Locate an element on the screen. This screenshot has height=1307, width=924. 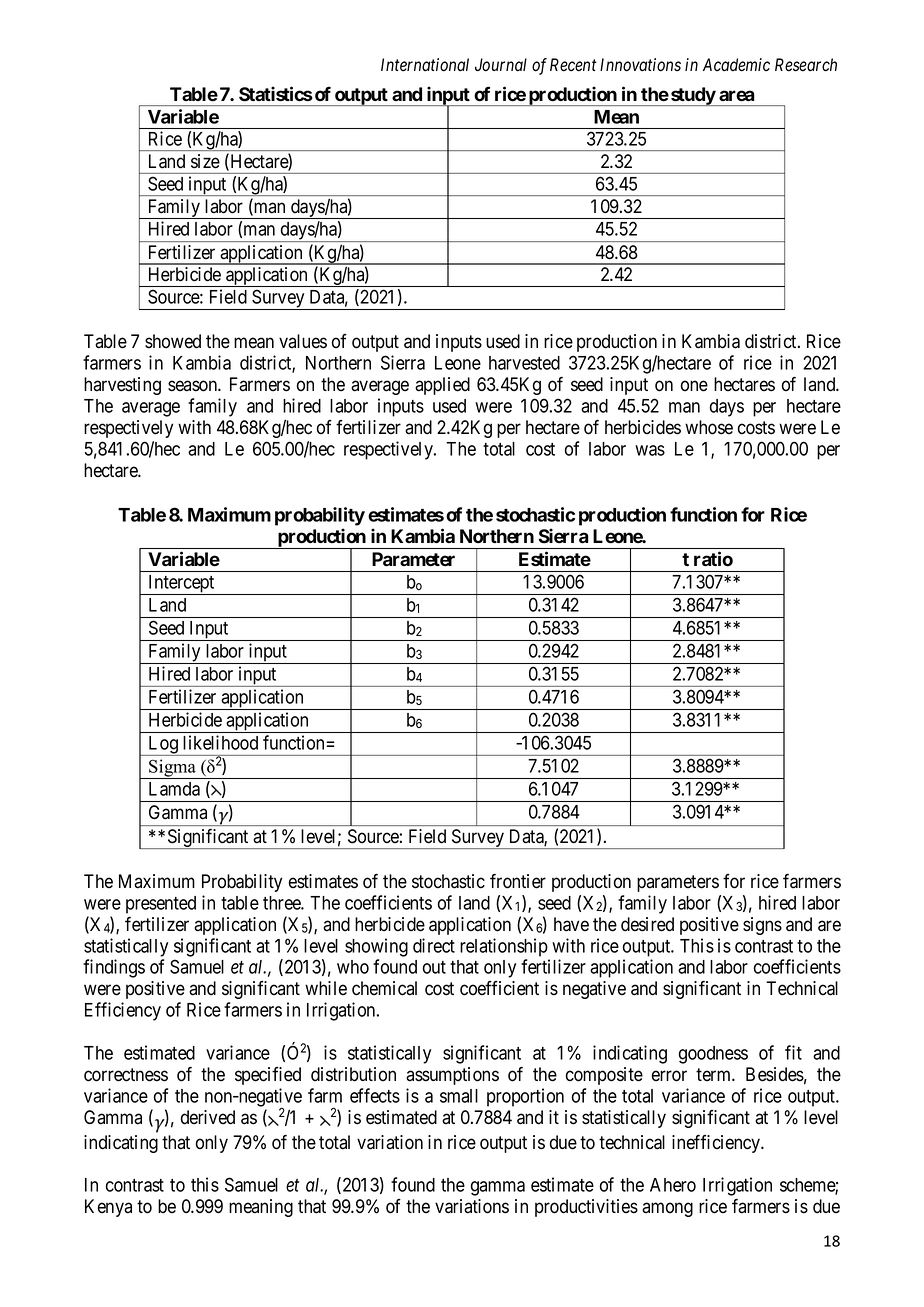
Lamda is located at coordinates (174, 789).
